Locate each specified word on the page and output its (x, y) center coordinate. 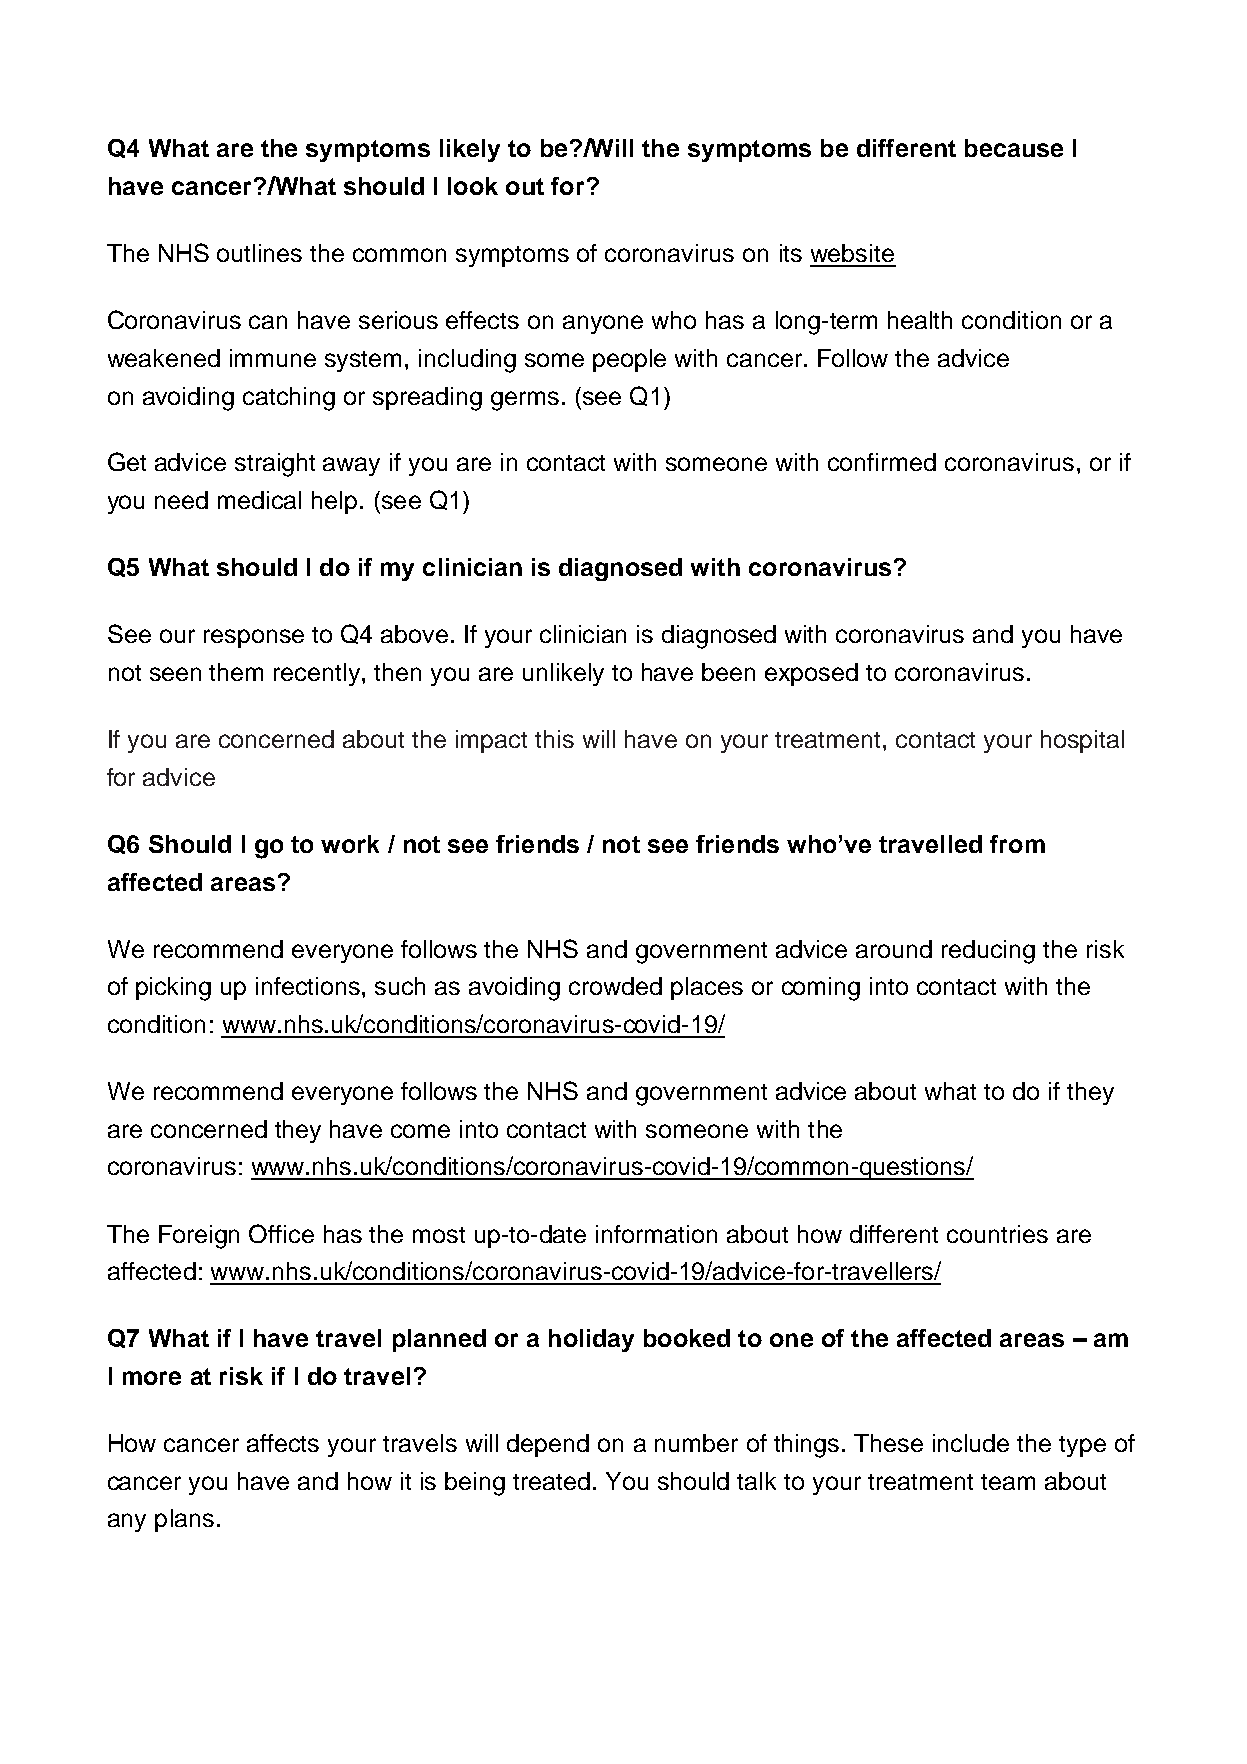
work (350, 844)
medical (259, 500)
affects (283, 1443)
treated (551, 1481)
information (656, 1234)
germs (525, 401)
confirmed (882, 462)
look (473, 186)
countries (997, 1234)
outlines (259, 253)
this (554, 739)
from (1017, 844)
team (1008, 1482)
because (1014, 148)
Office (281, 1233)
